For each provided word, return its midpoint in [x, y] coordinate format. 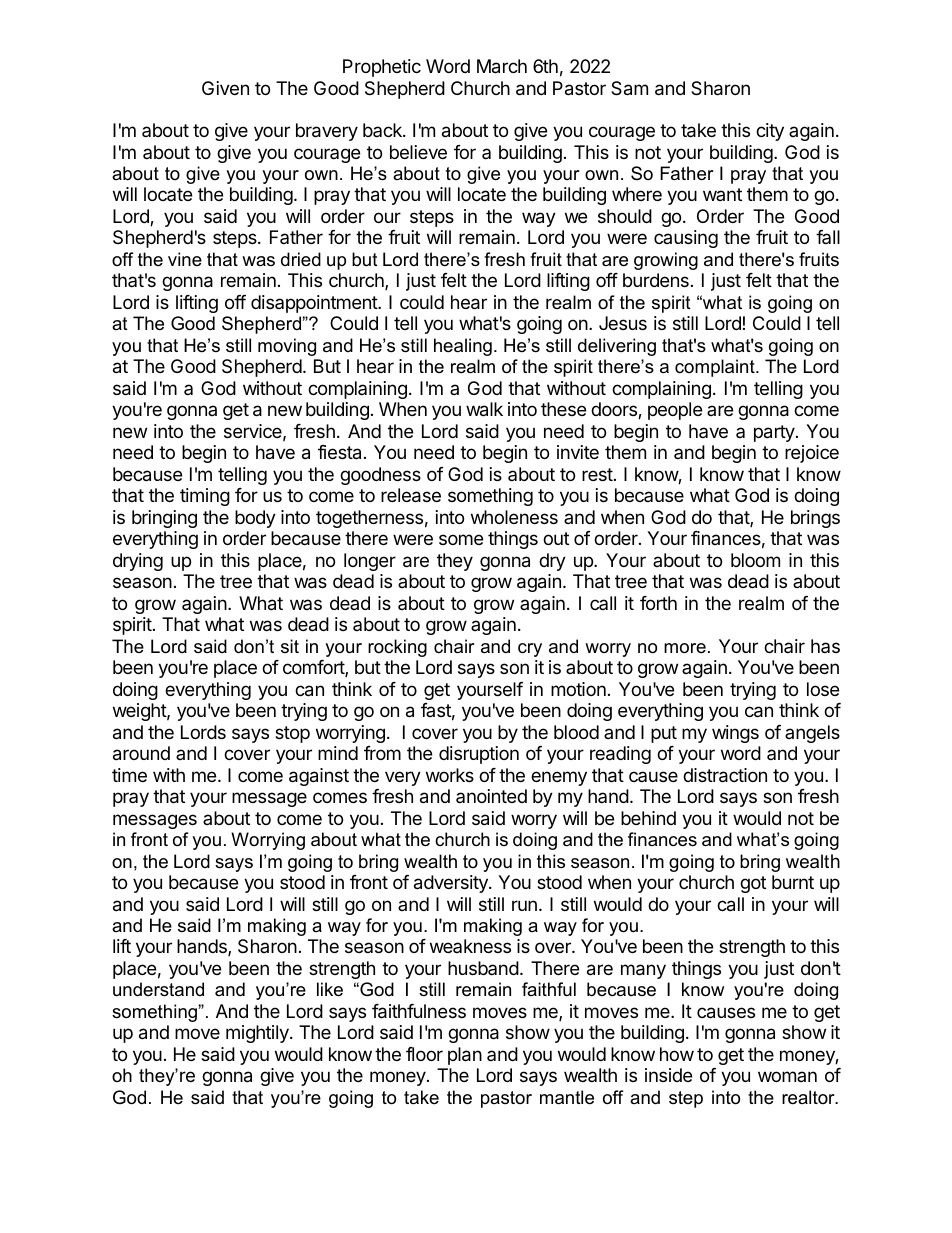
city [770, 132]
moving [287, 347]
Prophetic [382, 68]
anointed [491, 796]
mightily [258, 1034]
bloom [755, 560]
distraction [725, 775]
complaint [716, 368]
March [502, 66]
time [129, 775]
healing [463, 347]
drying [138, 562]
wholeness [514, 517]
